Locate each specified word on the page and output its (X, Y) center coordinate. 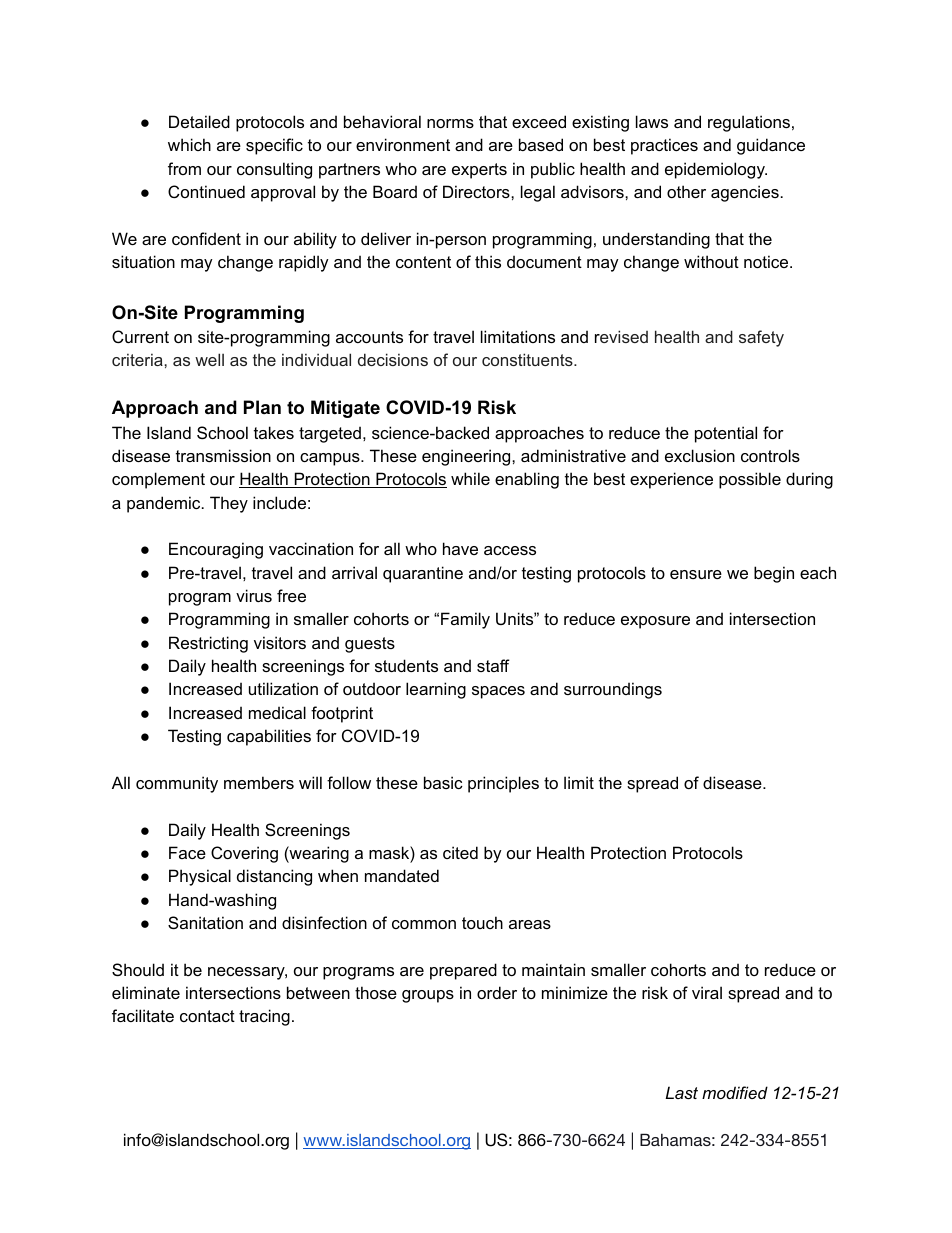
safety (761, 338)
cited (460, 852)
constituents (528, 359)
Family (465, 620)
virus (254, 595)
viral (707, 992)
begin (774, 574)
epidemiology (716, 170)
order (497, 992)
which (189, 144)
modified (735, 1092)
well (209, 359)
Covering (244, 854)
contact (207, 1016)
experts (479, 171)
